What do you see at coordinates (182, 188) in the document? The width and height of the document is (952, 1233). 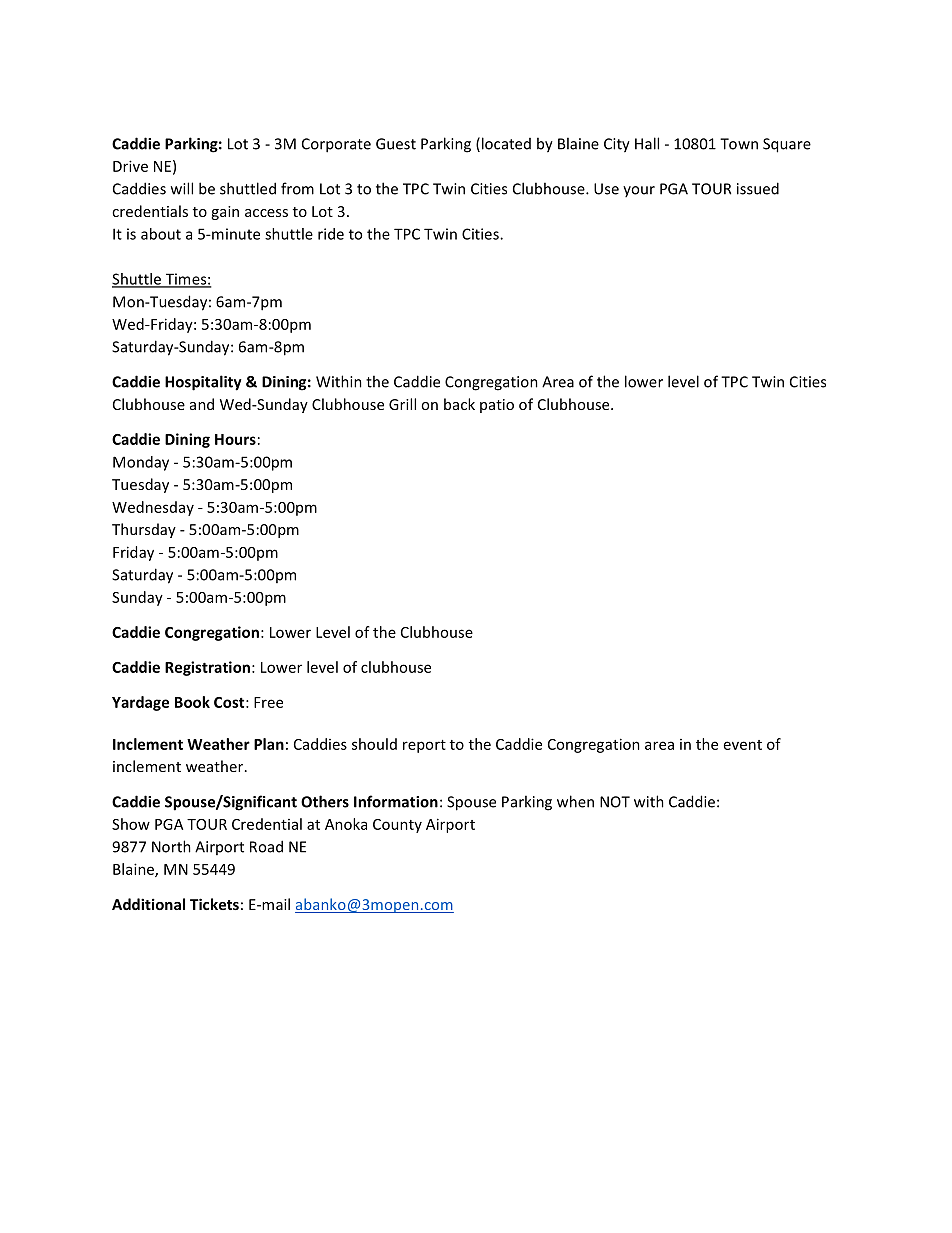 I see `will` at bounding box center [182, 188].
